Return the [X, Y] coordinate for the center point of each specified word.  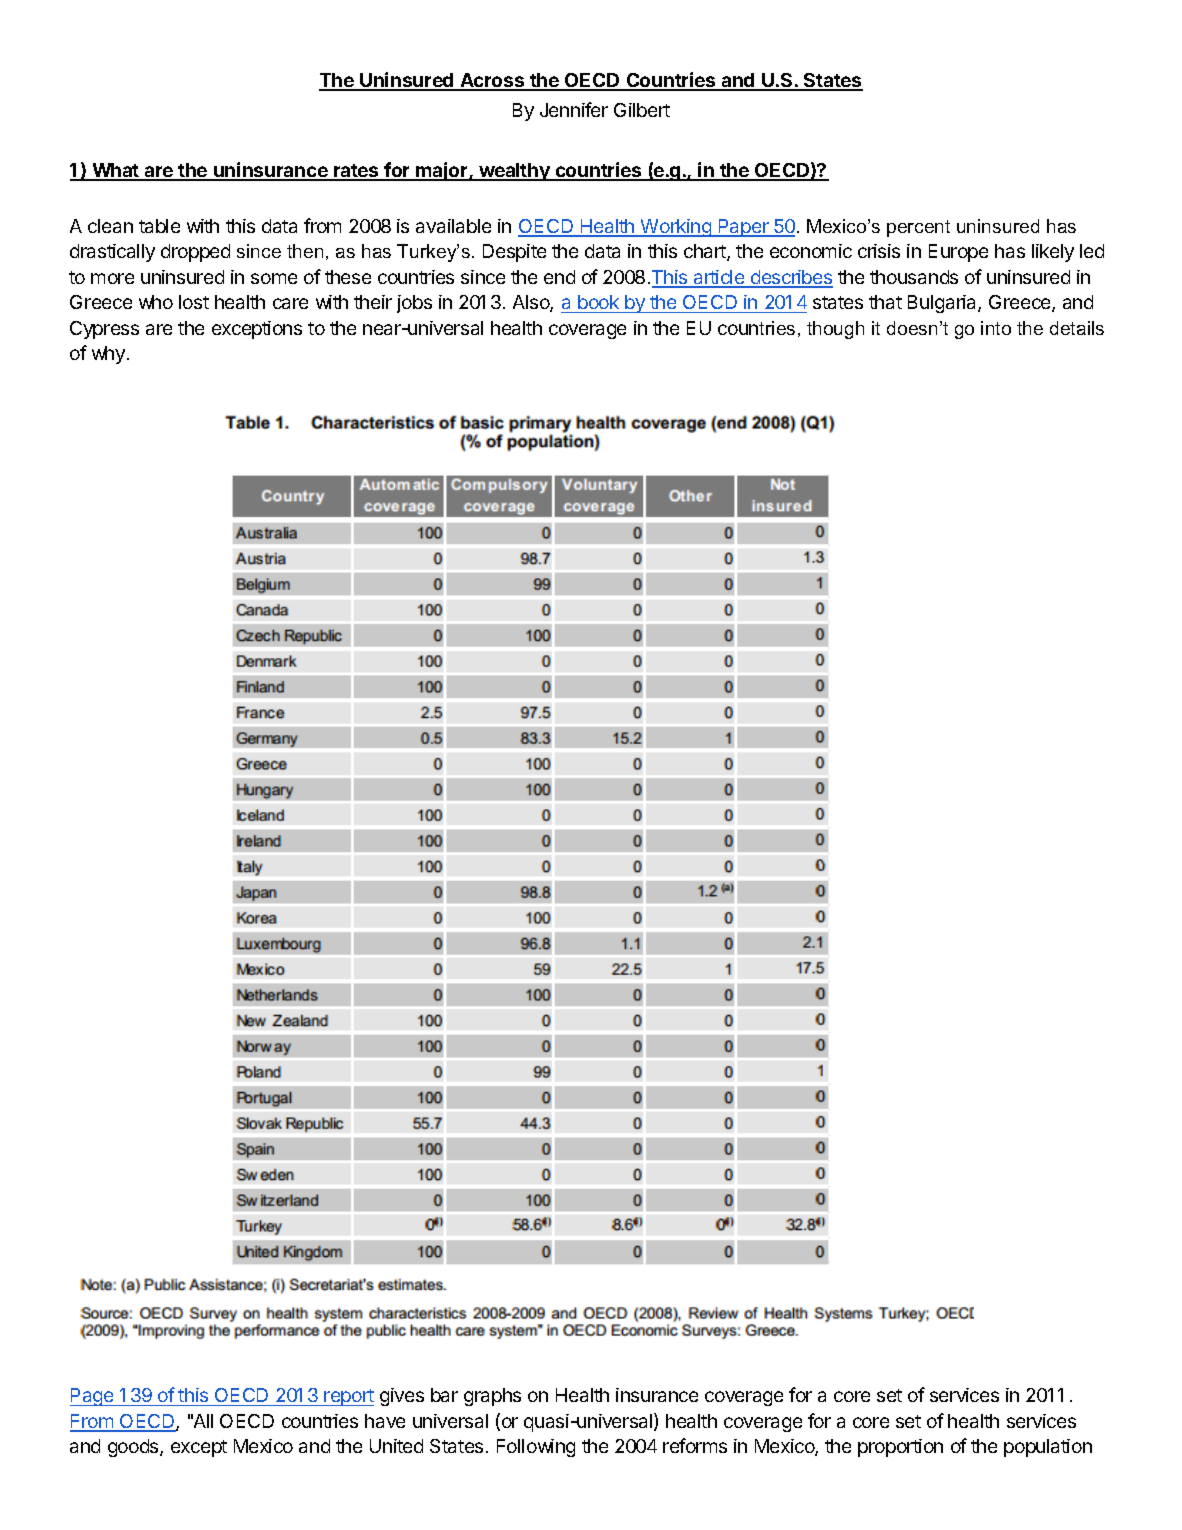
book [598, 302]
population [1048, 1448]
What [115, 171]
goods [134, 1448]
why [110, 355]
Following [536, 1448]
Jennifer [574, 109]
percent [918, 228]
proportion [900, 1448]
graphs [492, 1397]
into [996, 328]
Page [93, 1397]
